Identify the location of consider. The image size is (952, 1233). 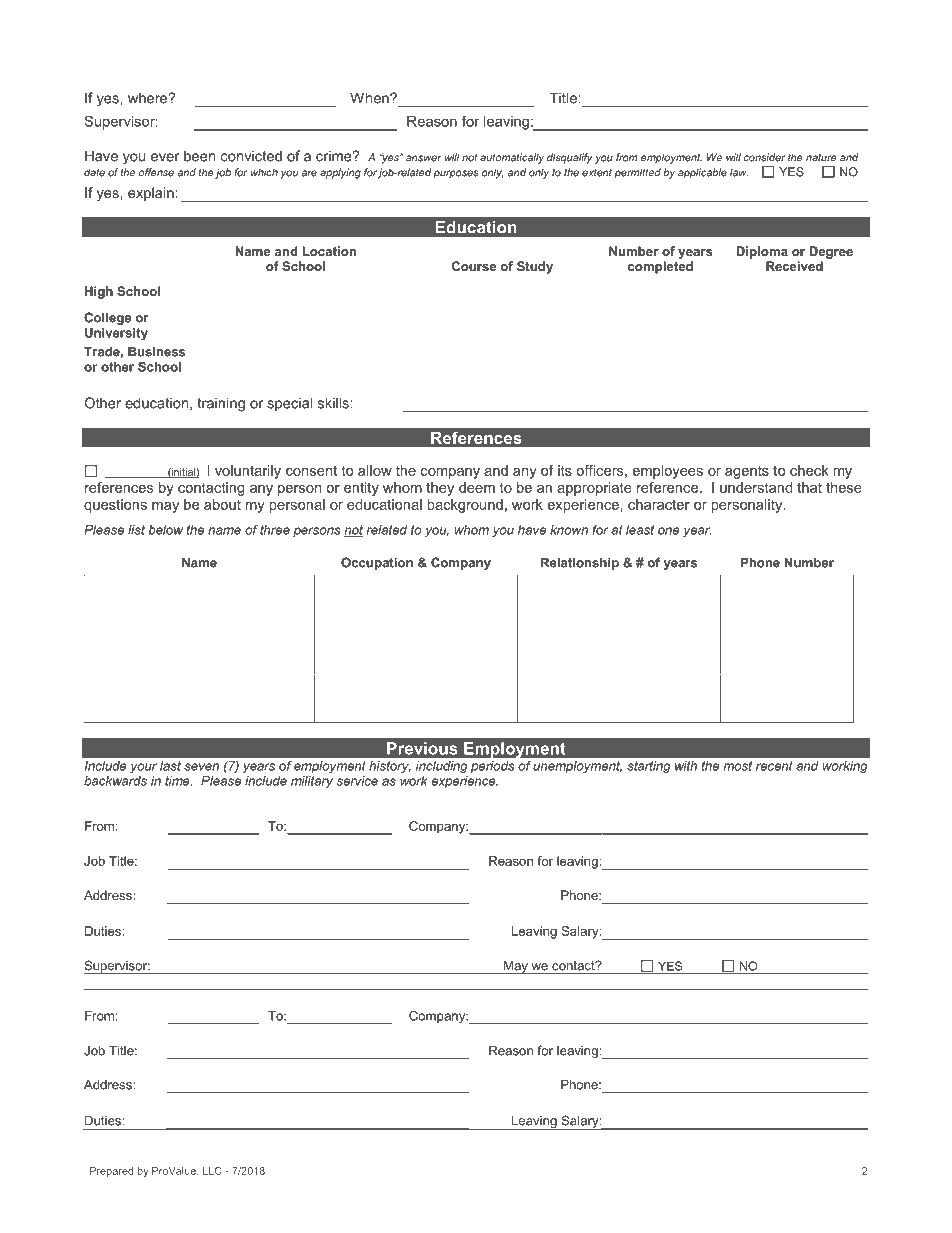
(764, 157).
